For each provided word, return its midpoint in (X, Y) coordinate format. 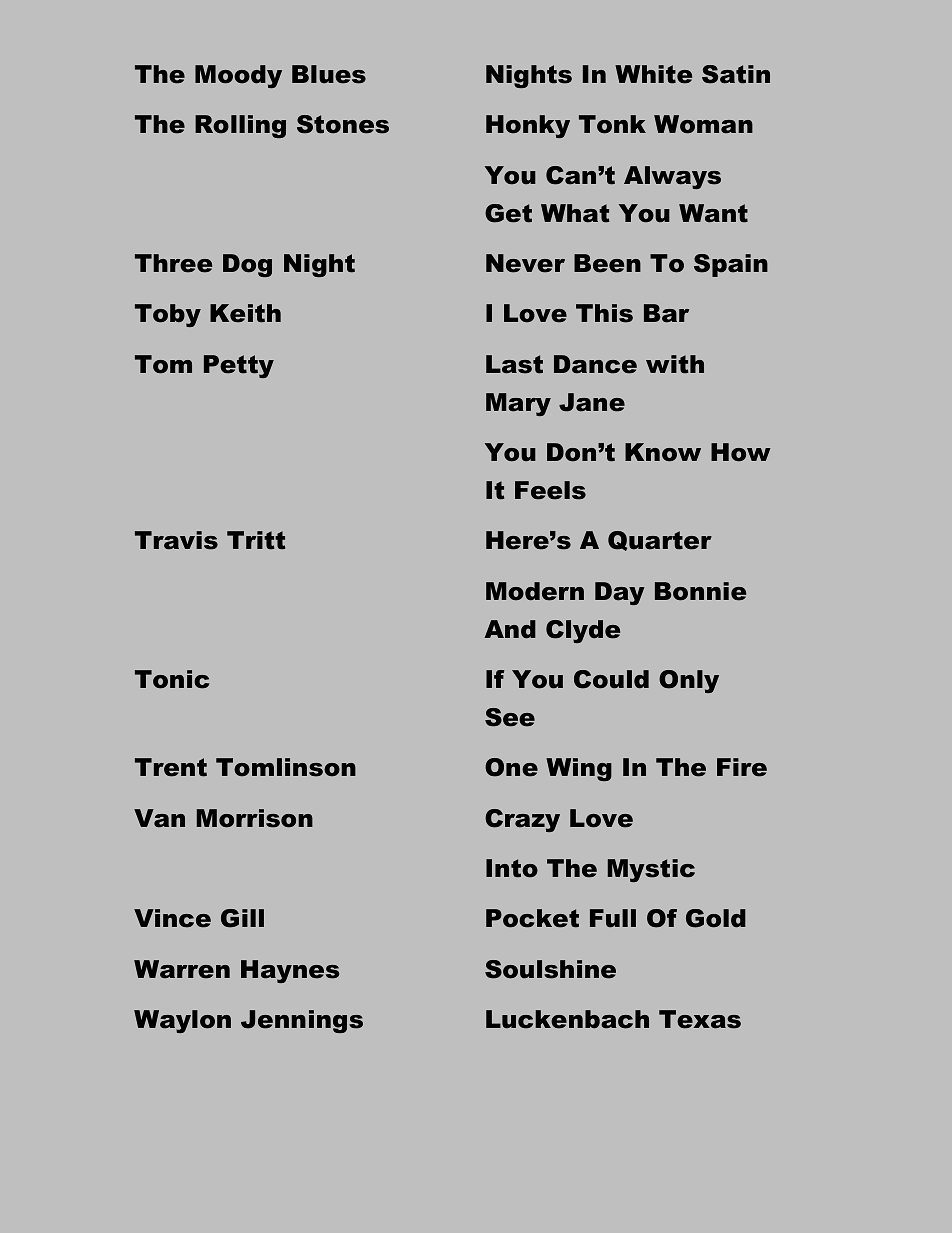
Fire (742, 767)
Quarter (660, 541)
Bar (666, 313)
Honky (528, 126)
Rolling (240, 126)
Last (514, 364)
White (653, 74)
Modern (535, 591)
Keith (245, 313)
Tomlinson (286, 767)
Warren (182, 969)
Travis (176, 540)
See (510, 717)
